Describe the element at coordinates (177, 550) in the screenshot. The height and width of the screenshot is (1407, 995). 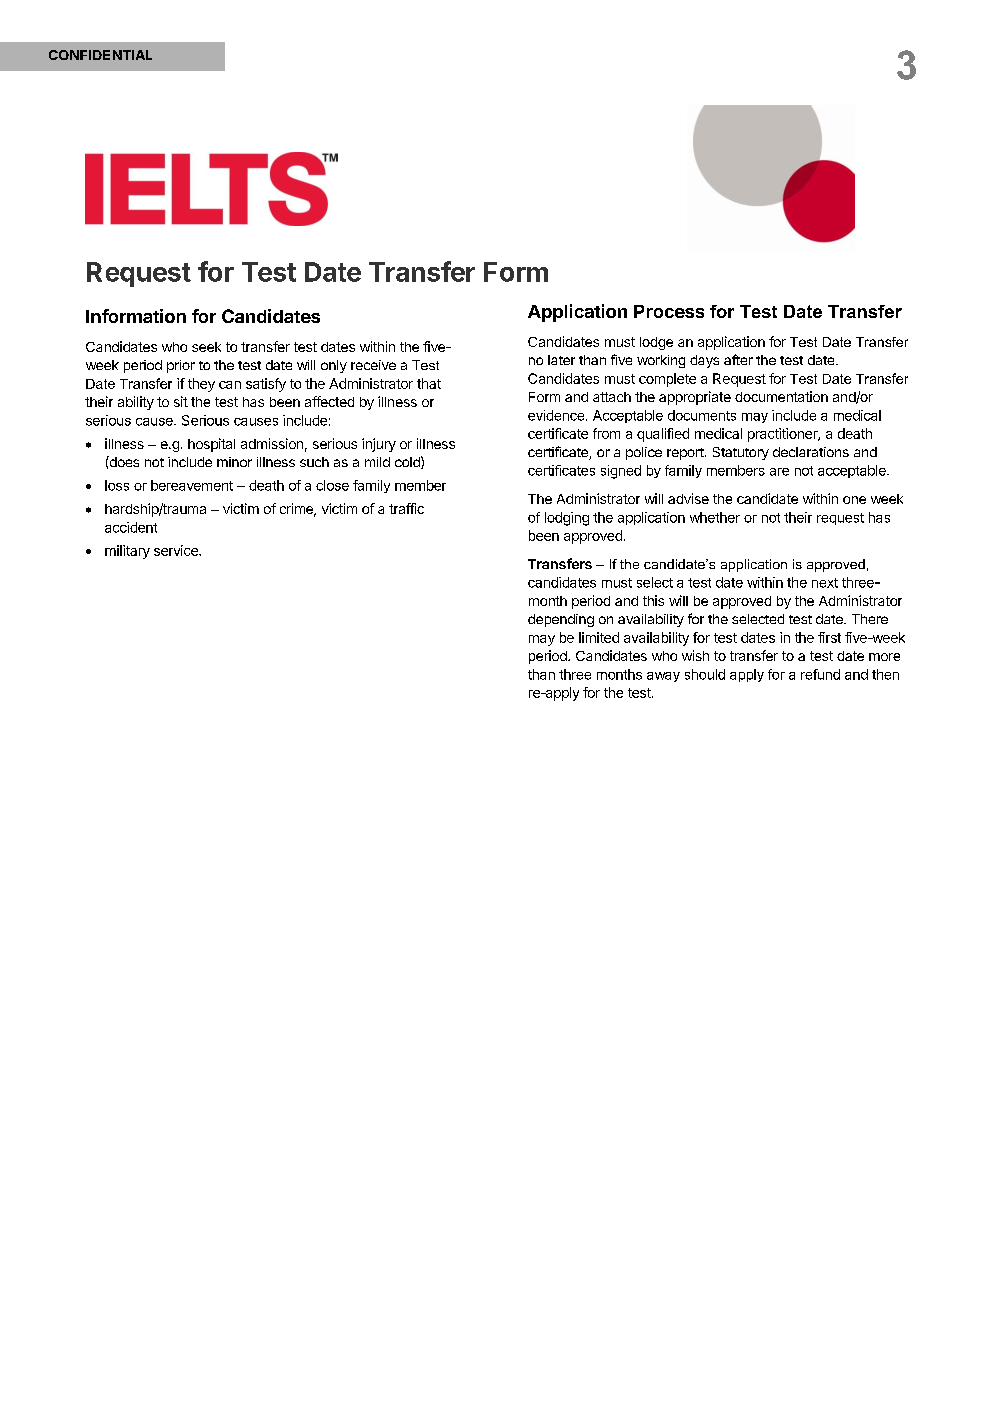
I see `service` at that location.
